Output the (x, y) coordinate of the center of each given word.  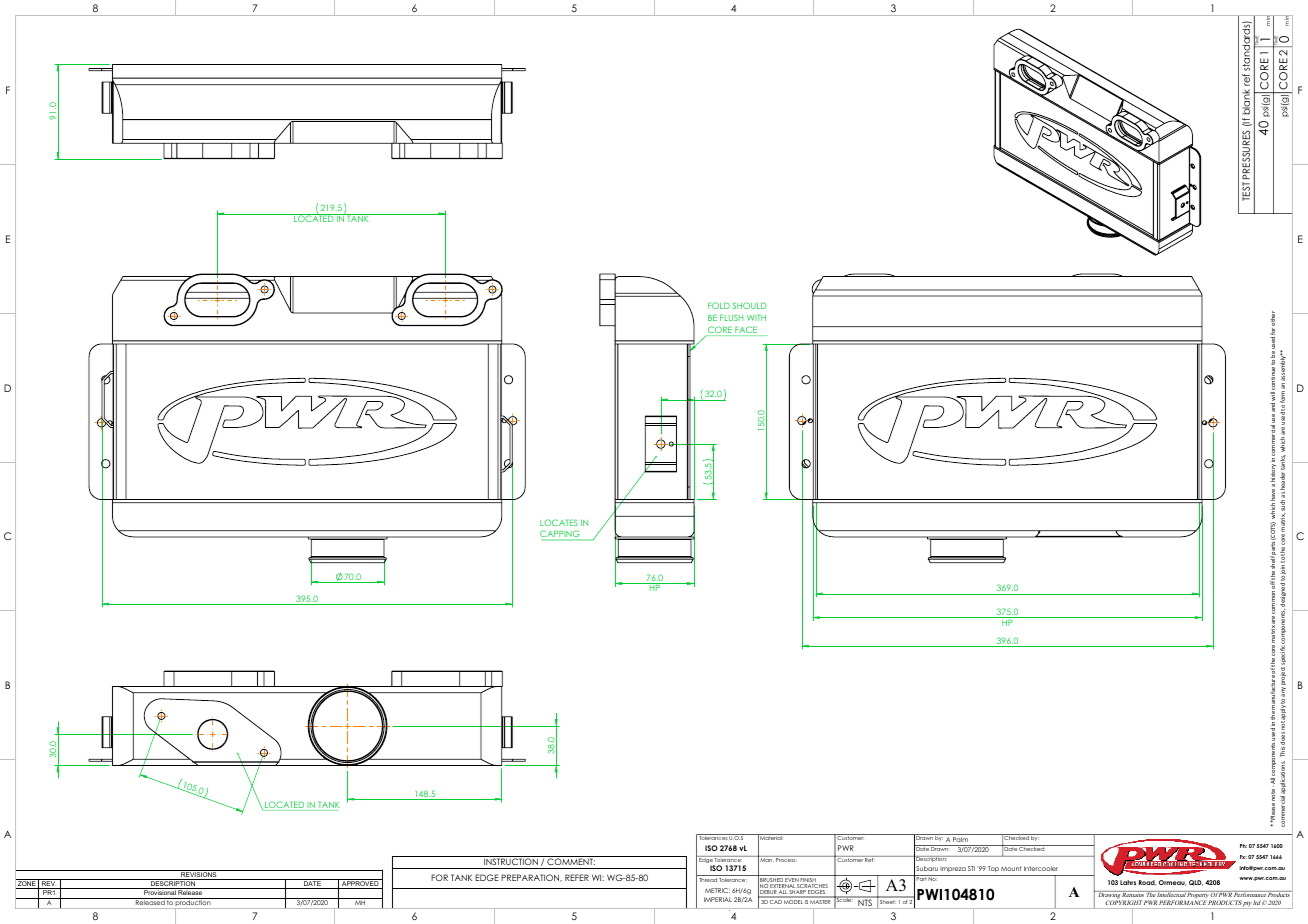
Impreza (953, 869)
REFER (577, 877)
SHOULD (750, 305)
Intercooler (1041, 868)
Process (786, 859)
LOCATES (559, 522)
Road (1148, 883)
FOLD (719, 305)
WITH (756, 317)
